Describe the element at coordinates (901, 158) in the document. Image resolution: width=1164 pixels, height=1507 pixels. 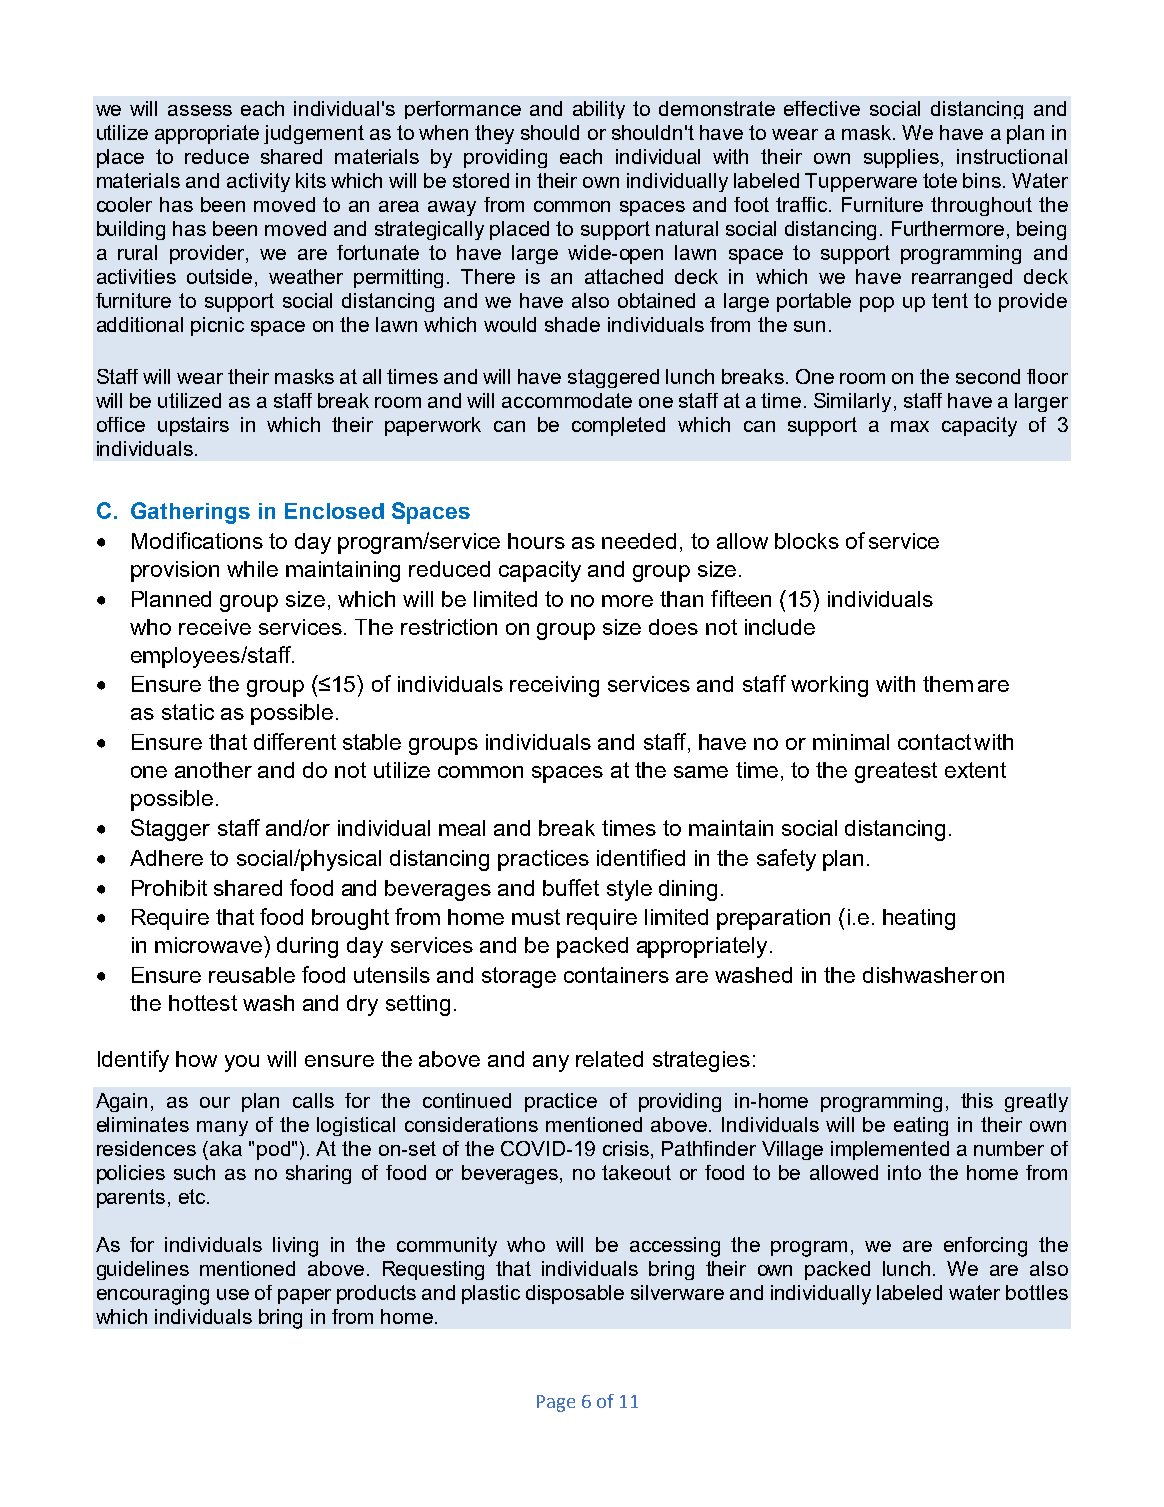
I see `supplies` at that location.
